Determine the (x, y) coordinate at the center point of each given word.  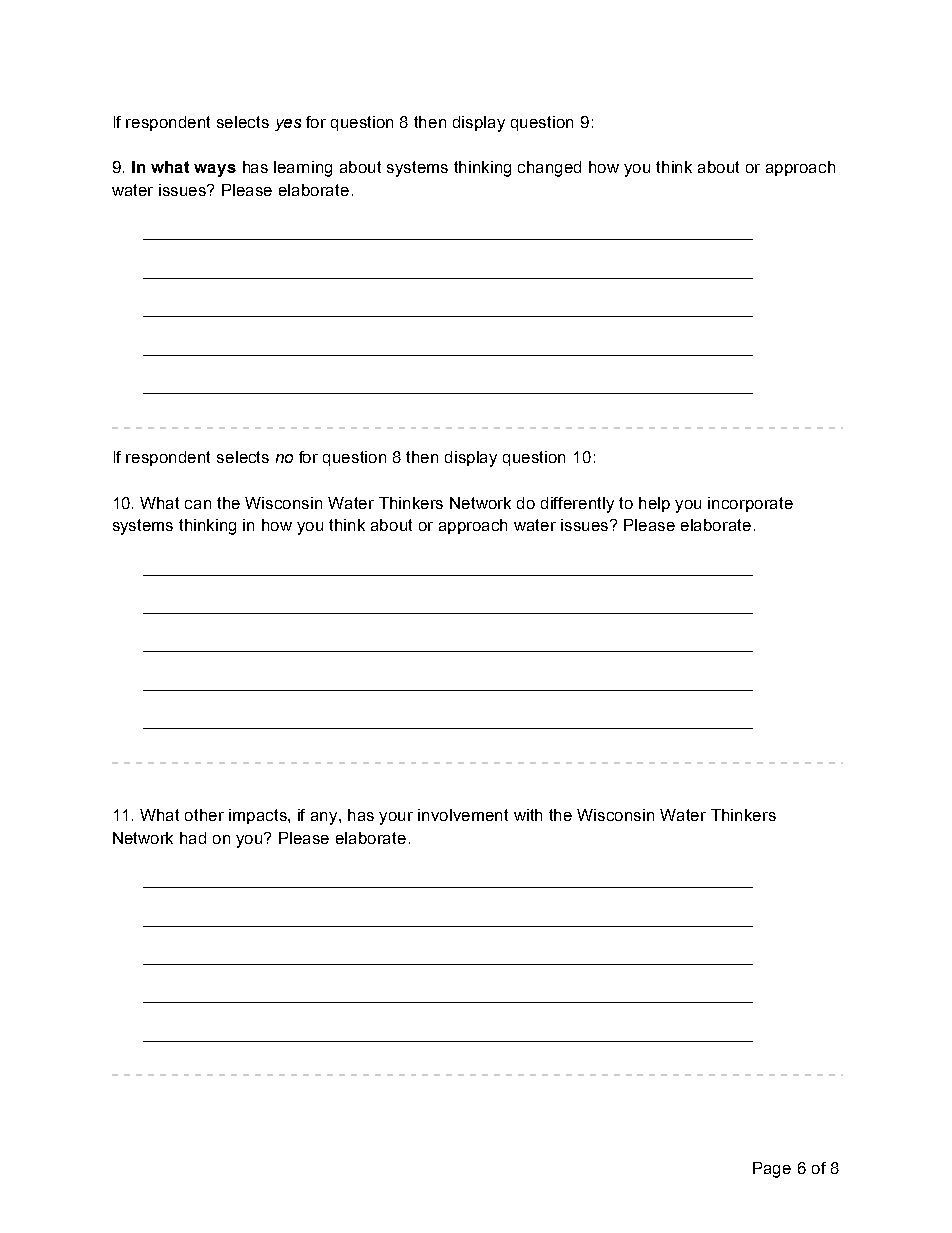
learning (303, 169)
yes (288, 125)
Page (772, 1170)
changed (549, 169)
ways (215, 170)
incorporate (750, 504)
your (396, 818)
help (654, 504)
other (204, 815)
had (193, 838)
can (198, 504)
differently (577, 505)
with (528, 815)
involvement (463, 815)
